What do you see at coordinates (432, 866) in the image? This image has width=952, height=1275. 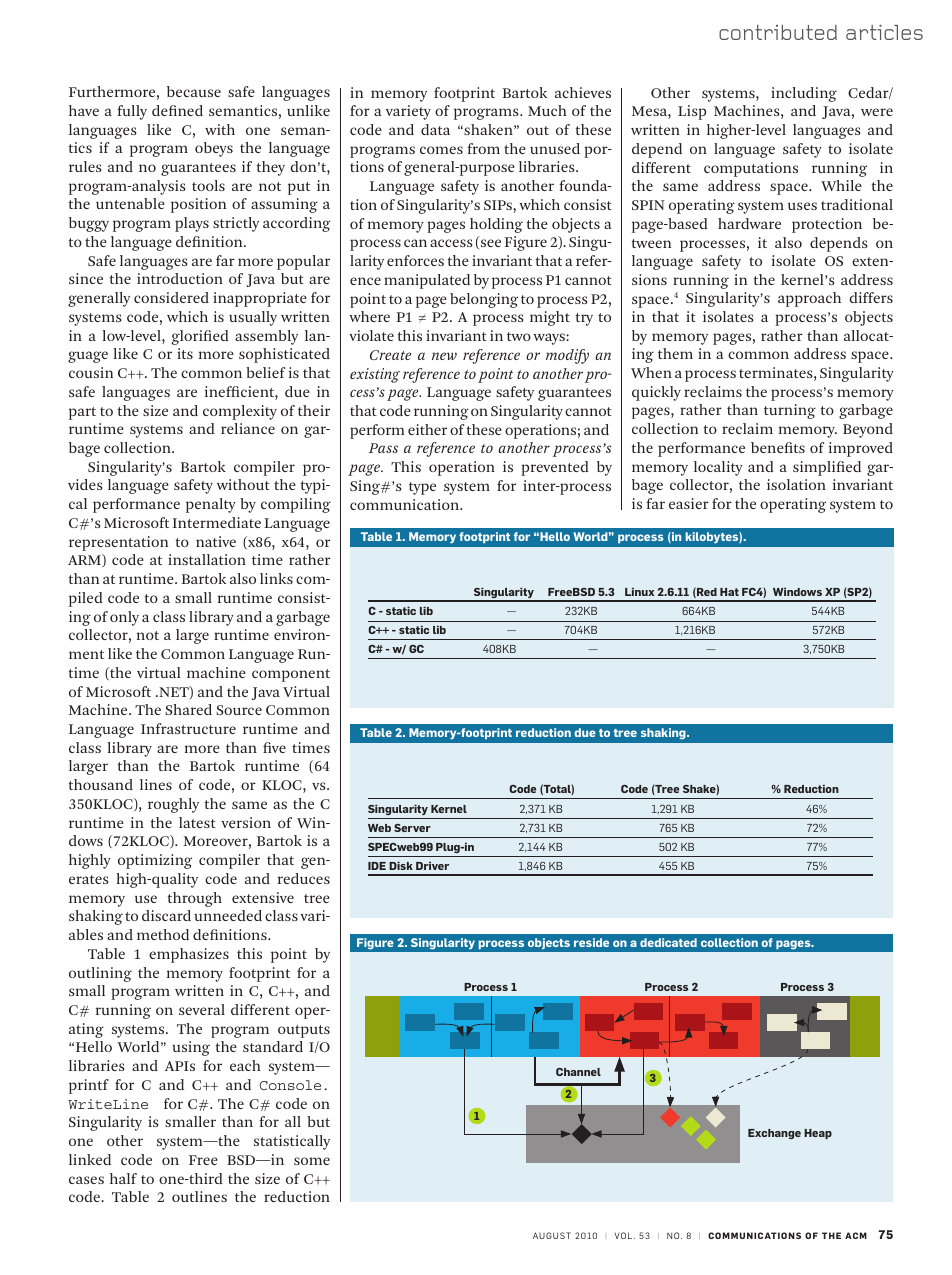 I see `Driver` at bounding box center [432, 866].
